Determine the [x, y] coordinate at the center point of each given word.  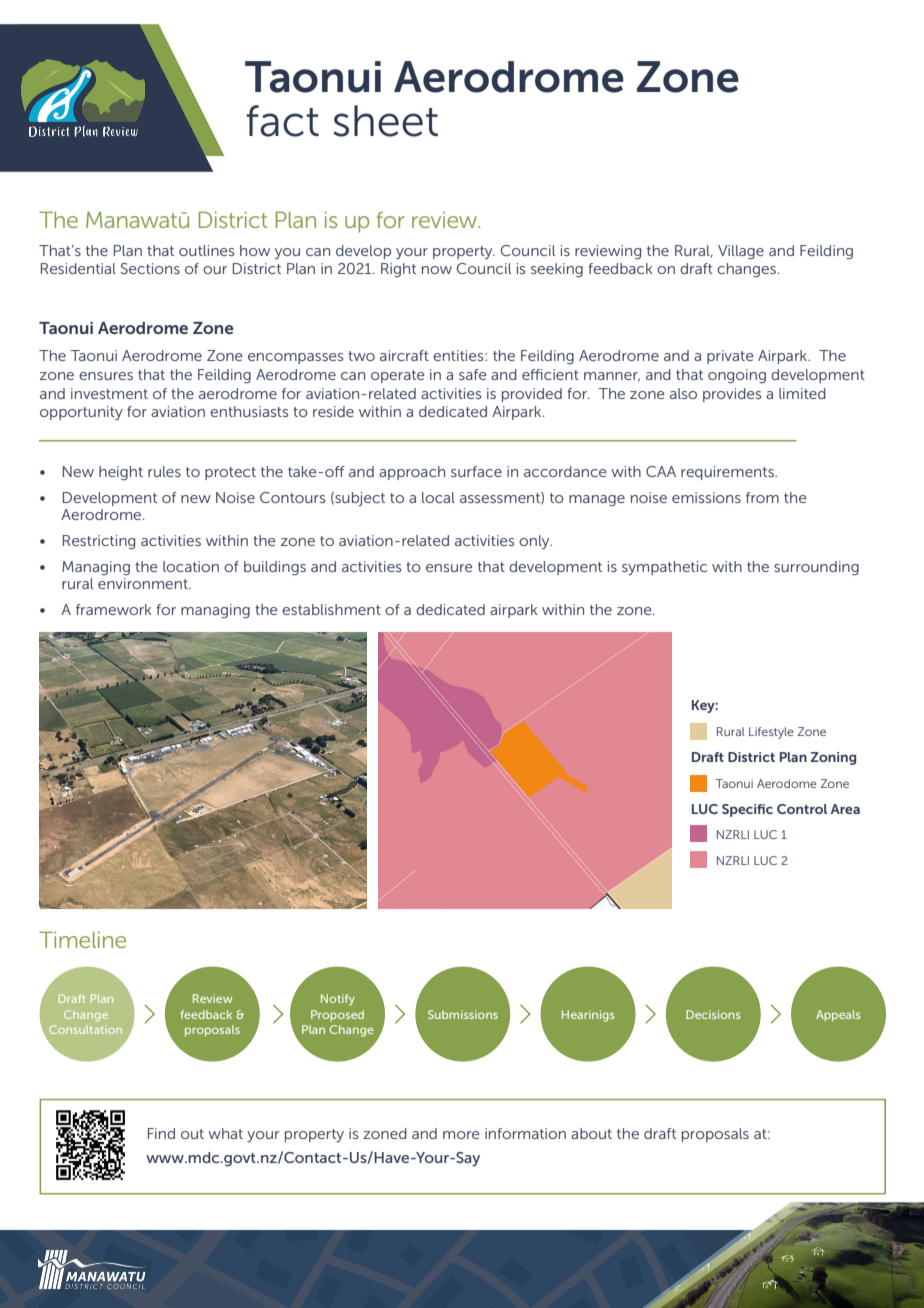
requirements [728, 473]
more [461, 1135]
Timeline [82, 939]
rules [164, 471]
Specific [747, 810]
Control [802, 809]
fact [282, 121]
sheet [385, 121]
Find [161, 1133]
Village [741, 252]
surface [476, 471]
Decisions [713, 1014]
